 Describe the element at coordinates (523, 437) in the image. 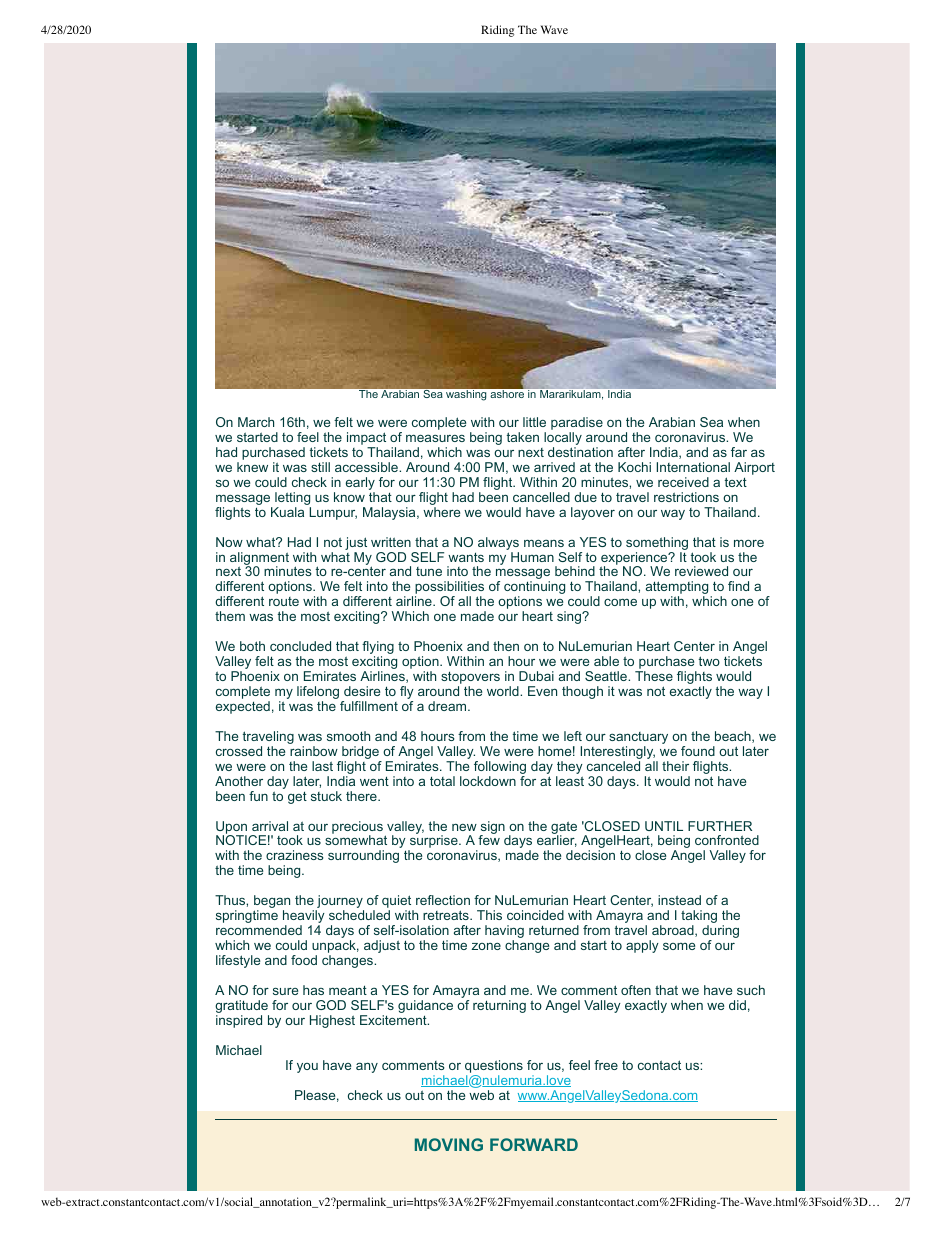

I see `taken` at that location.
